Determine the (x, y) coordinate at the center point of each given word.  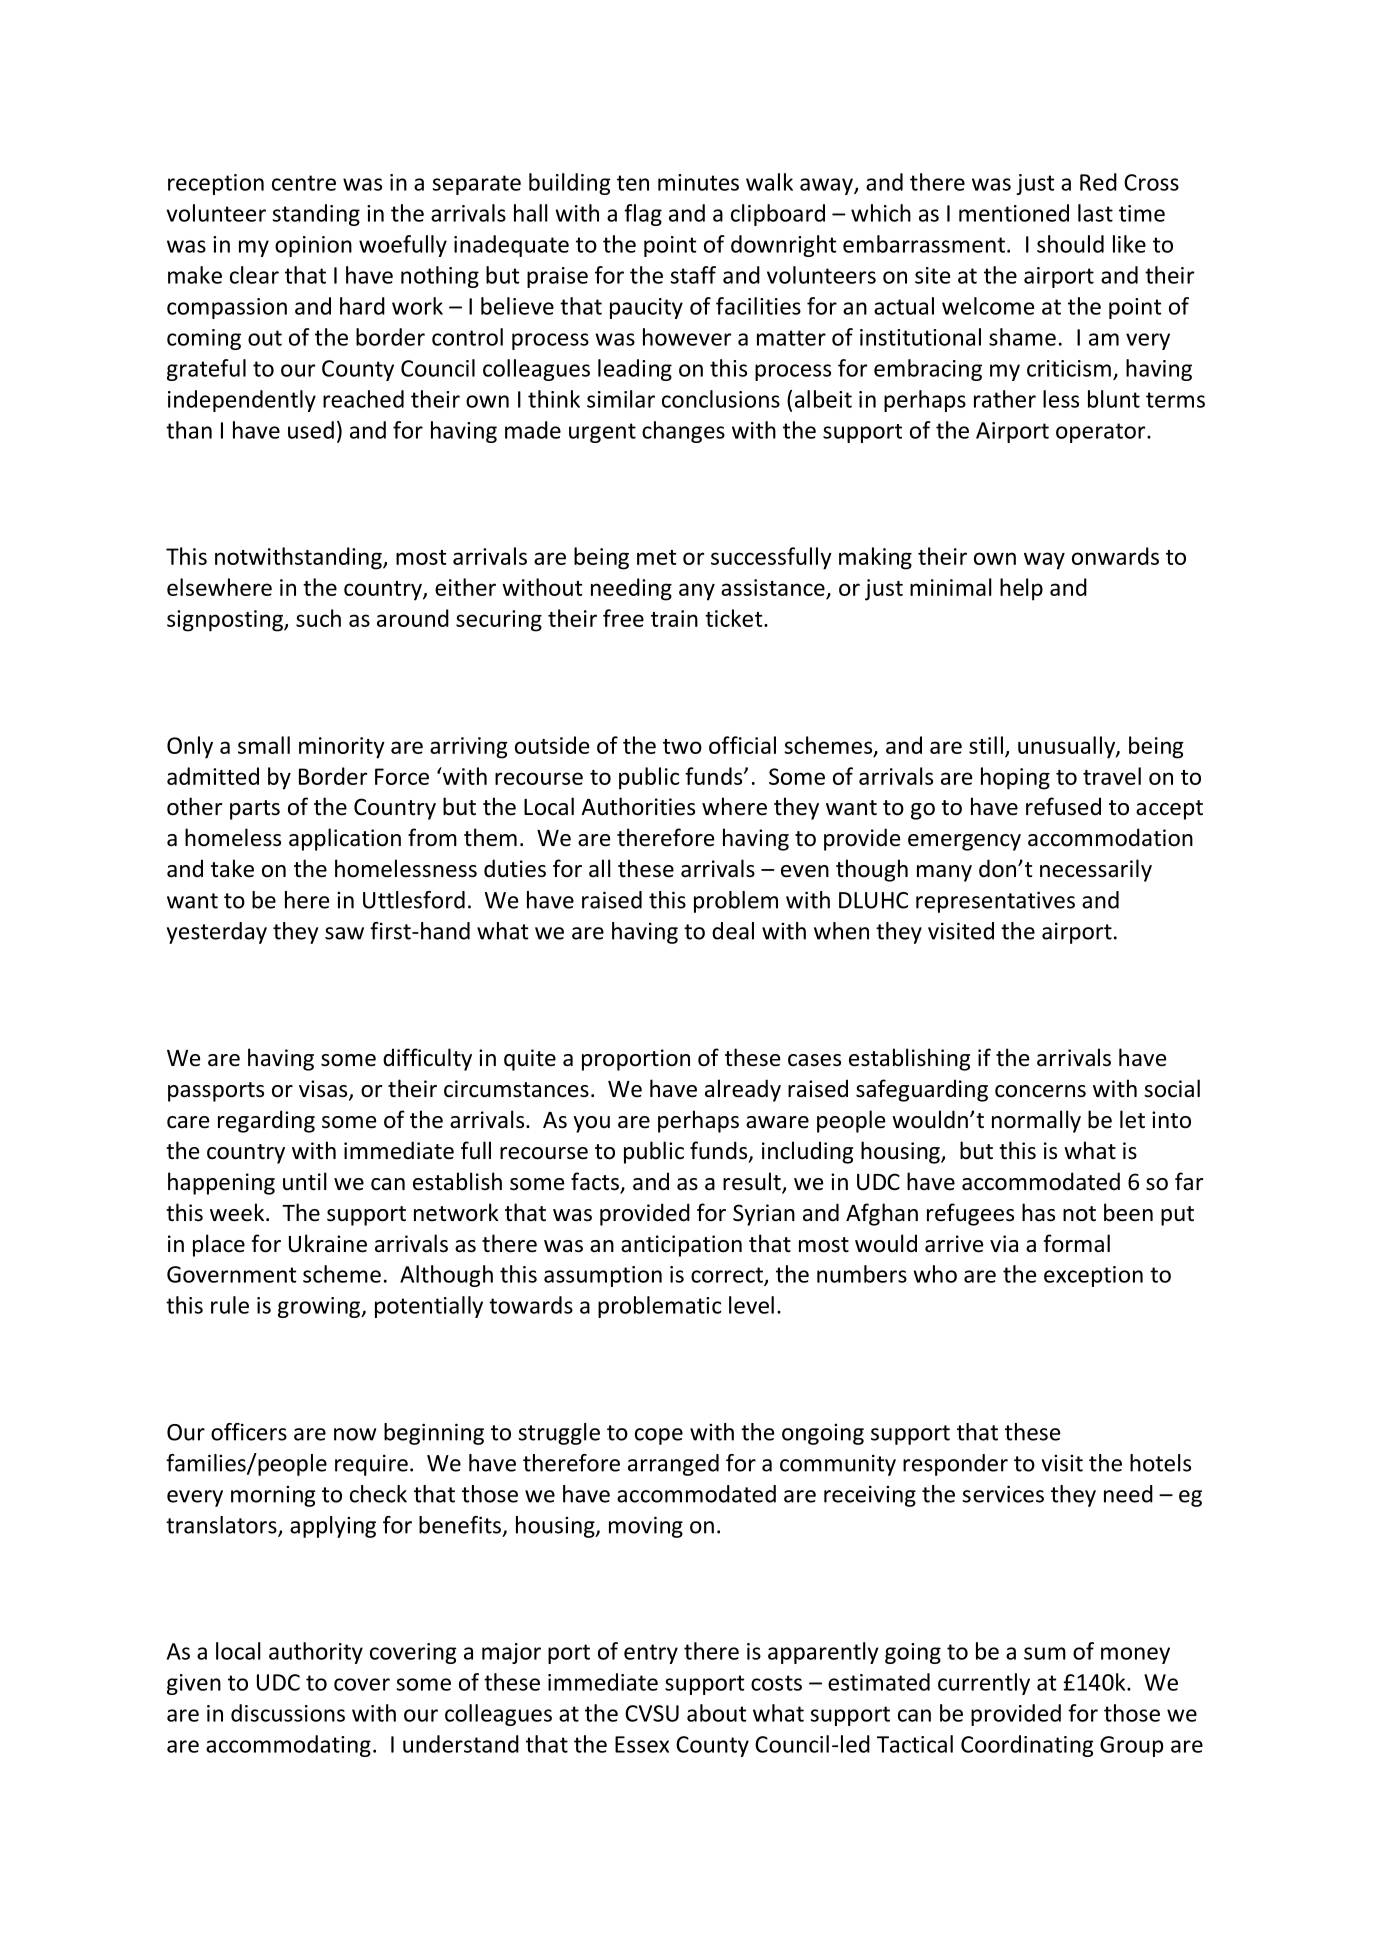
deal (733, 931)
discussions (288, 1713)
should (1070, 244)
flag (643, 215)
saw (344, 933)
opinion (313, 246)
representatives (995, 902)
